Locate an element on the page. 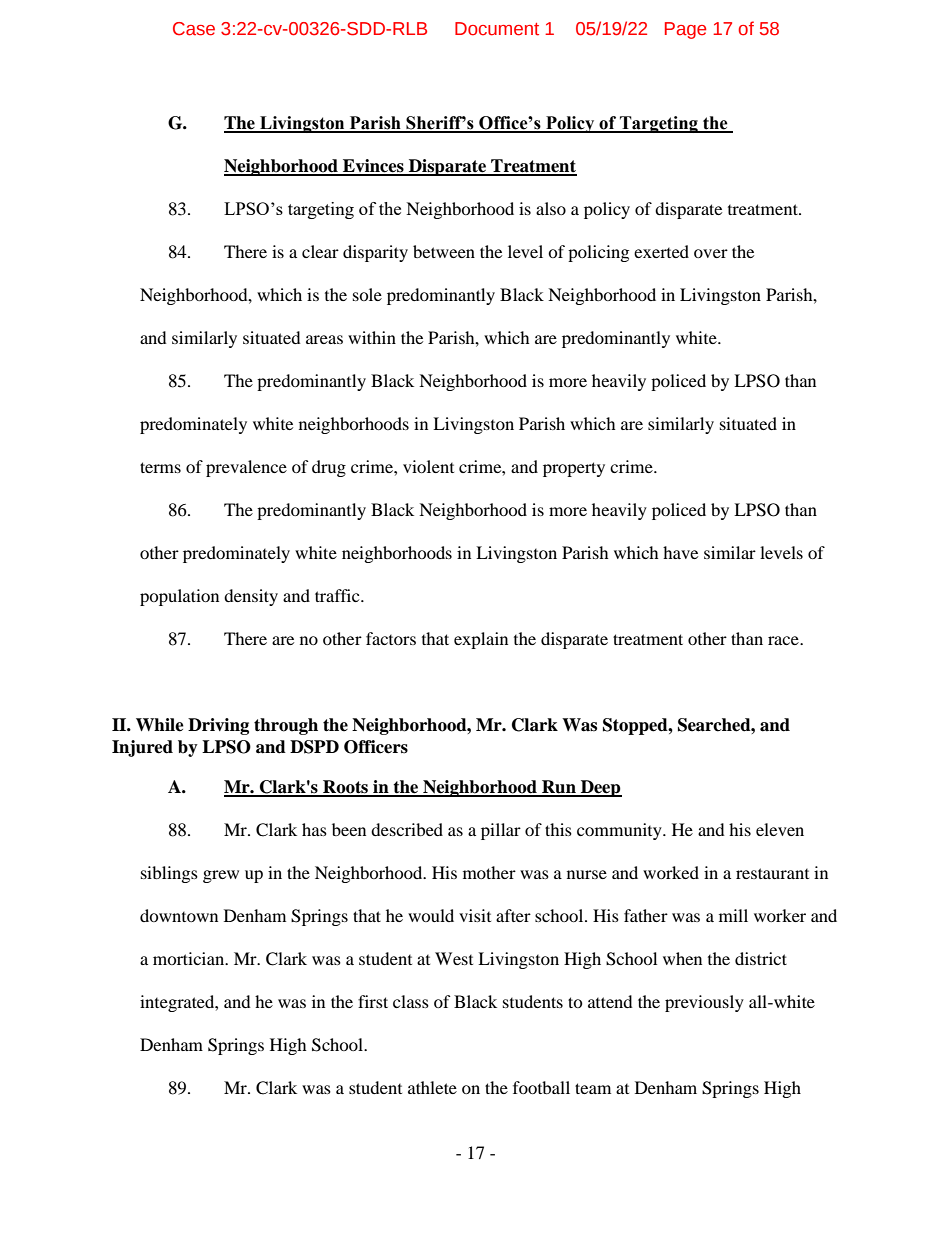  prevalence is located at coordinates (246, 468).
